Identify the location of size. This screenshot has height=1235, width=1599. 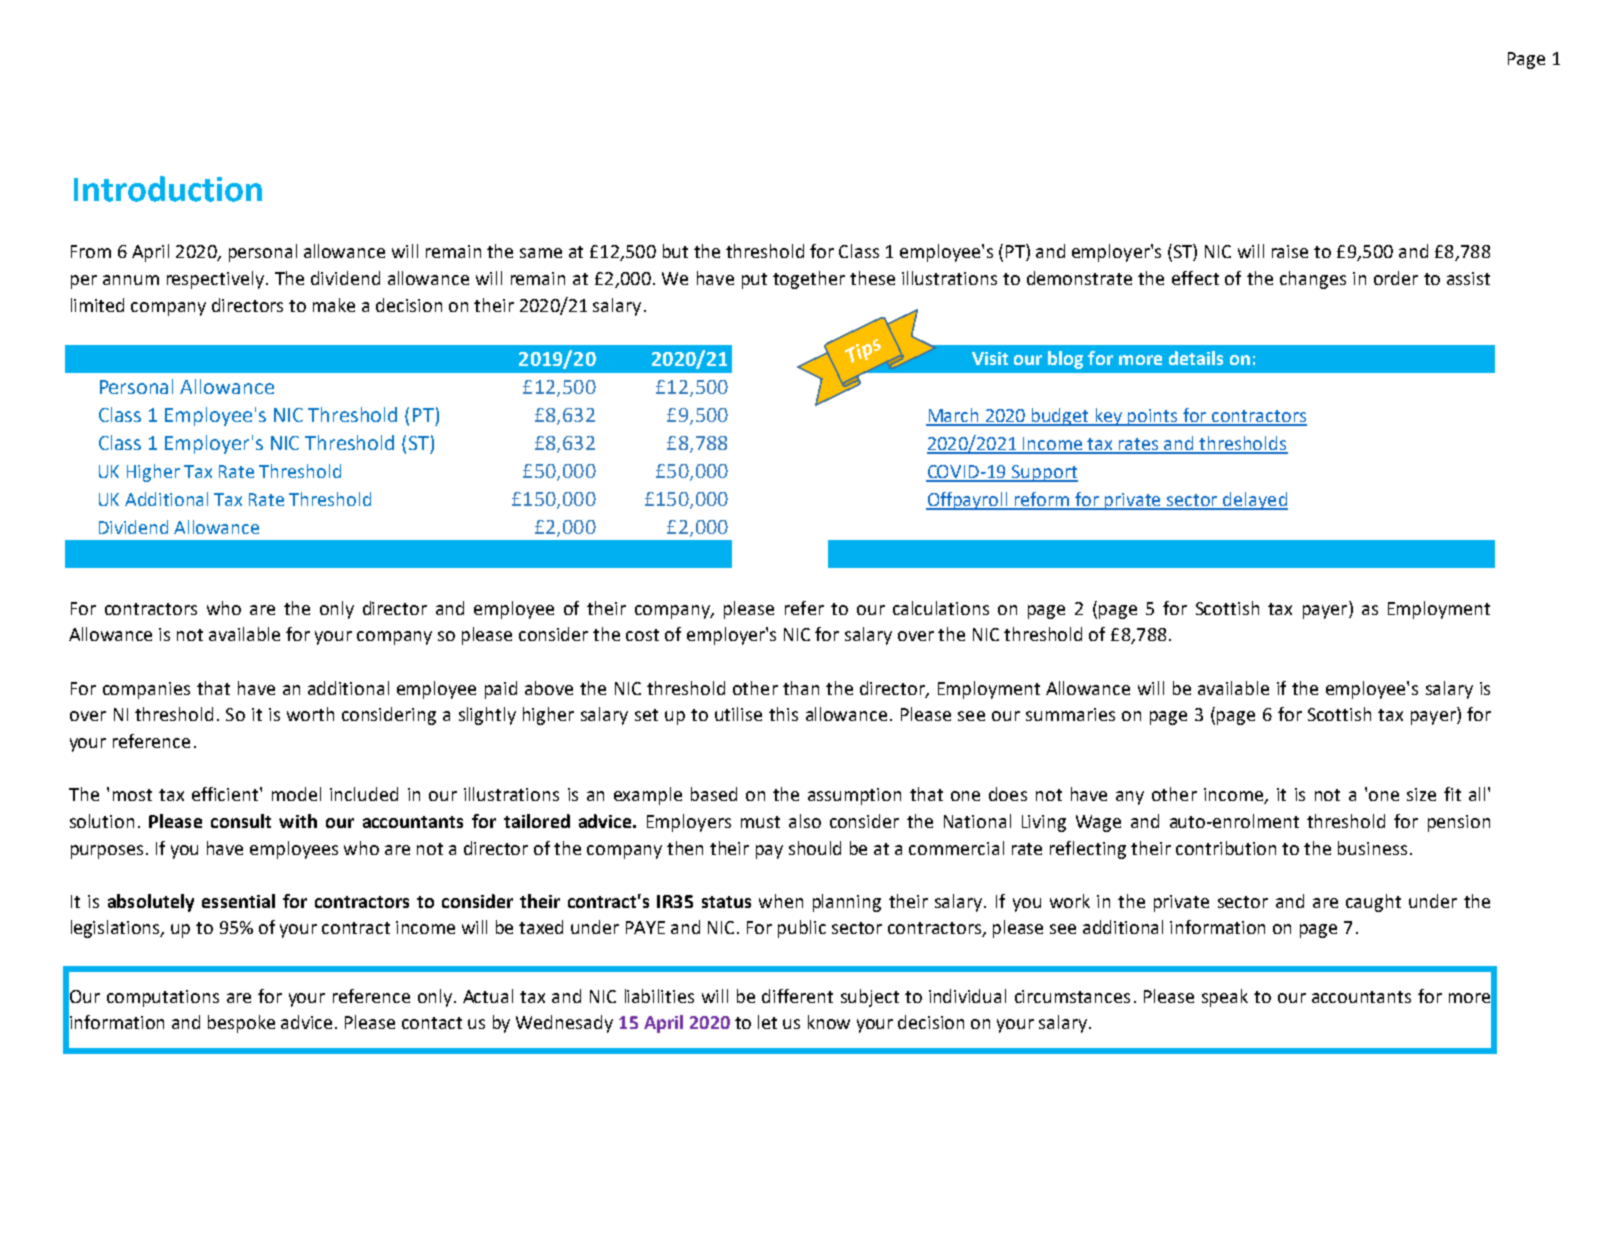
(1421, 794).
